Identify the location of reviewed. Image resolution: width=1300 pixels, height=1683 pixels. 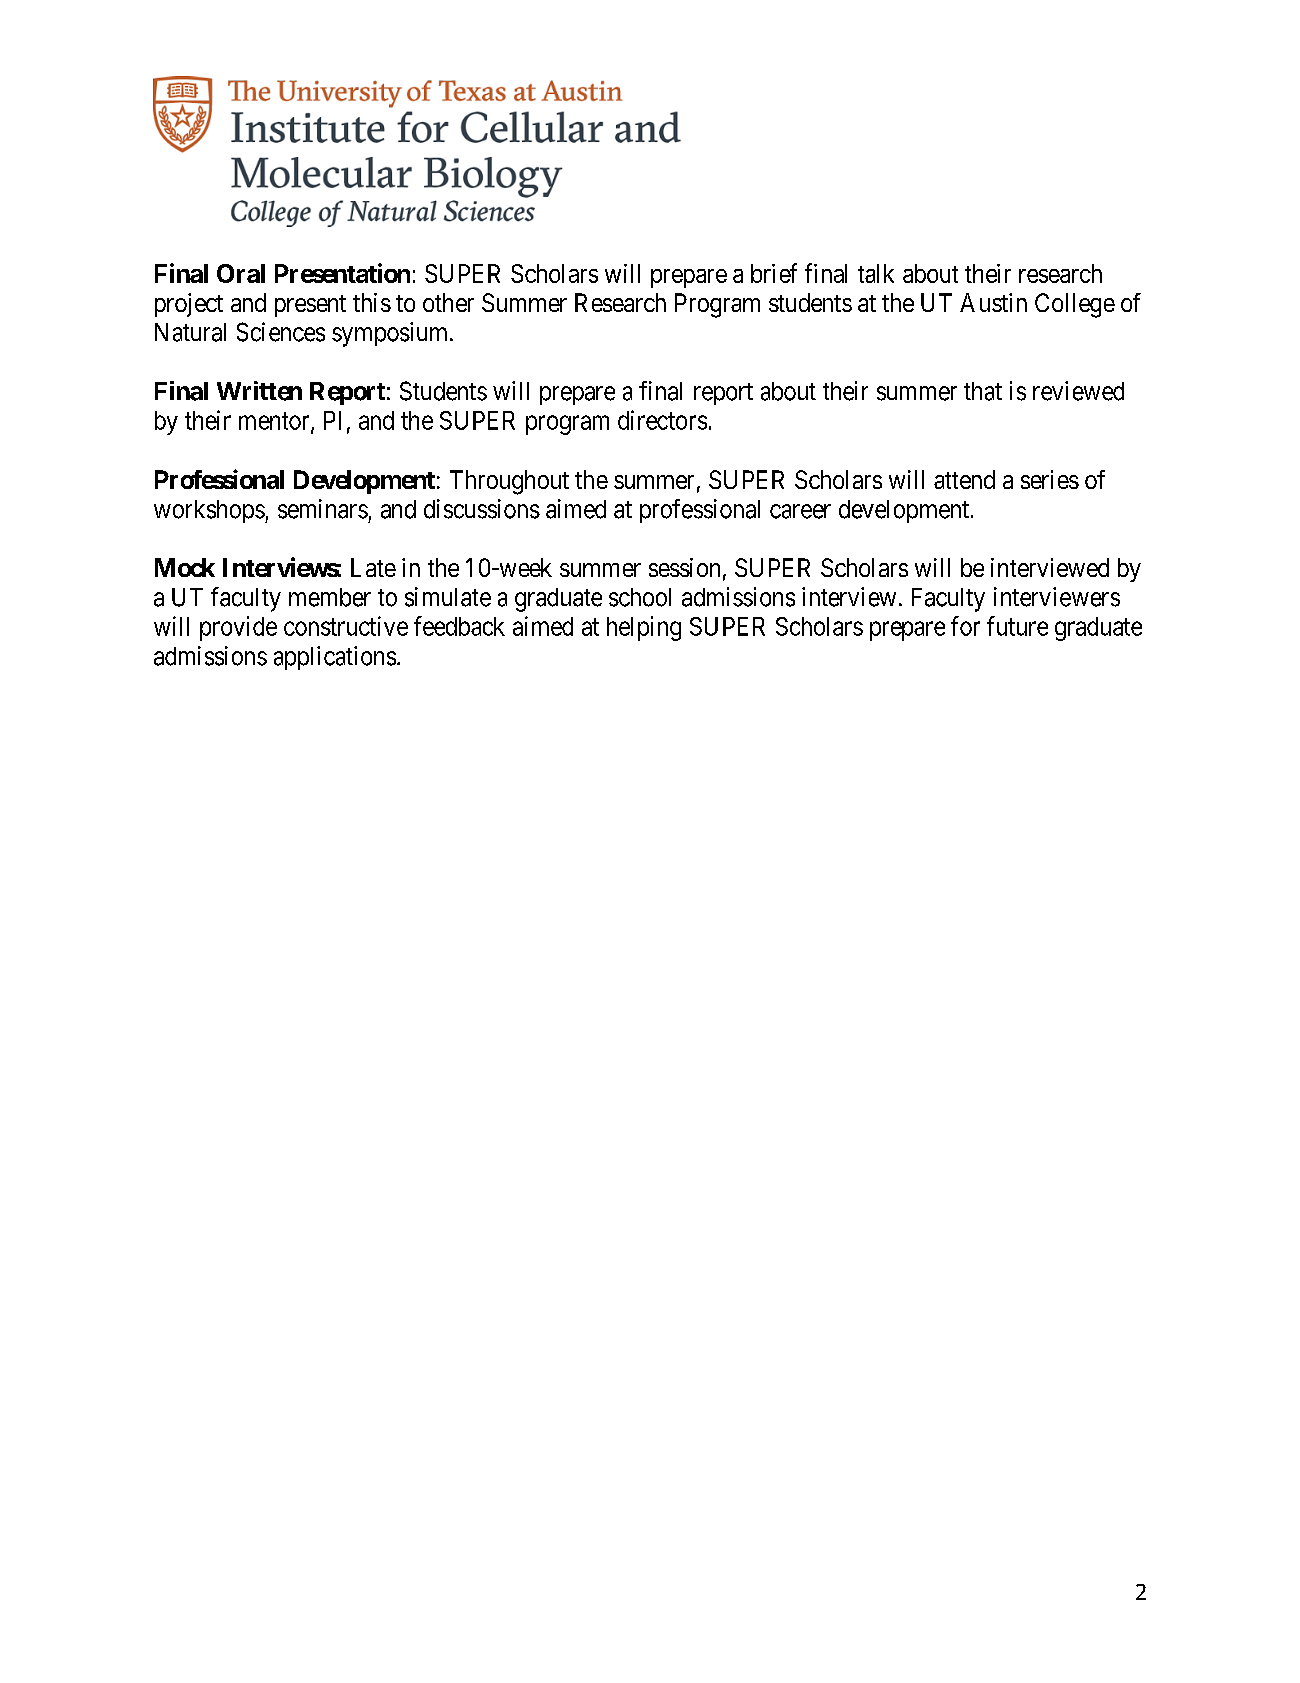
(1078, 391).
